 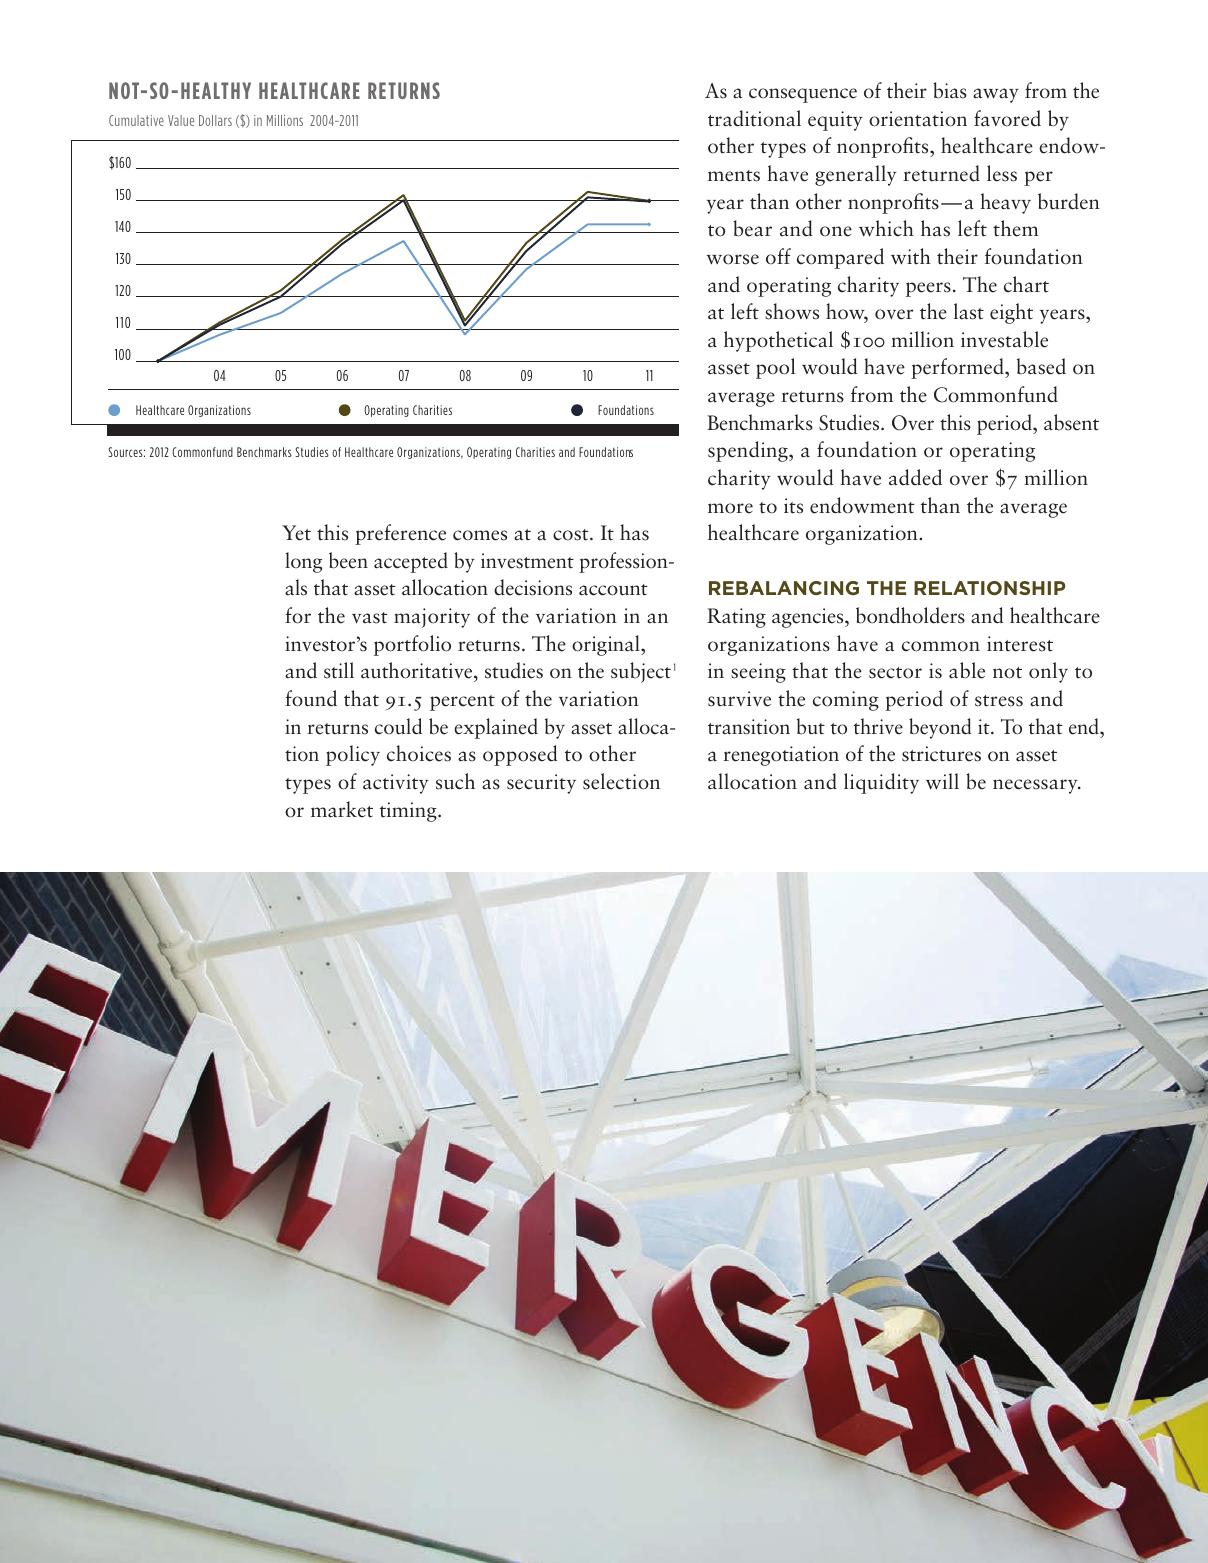 I want to click on security, so click(x=541, y=784).
